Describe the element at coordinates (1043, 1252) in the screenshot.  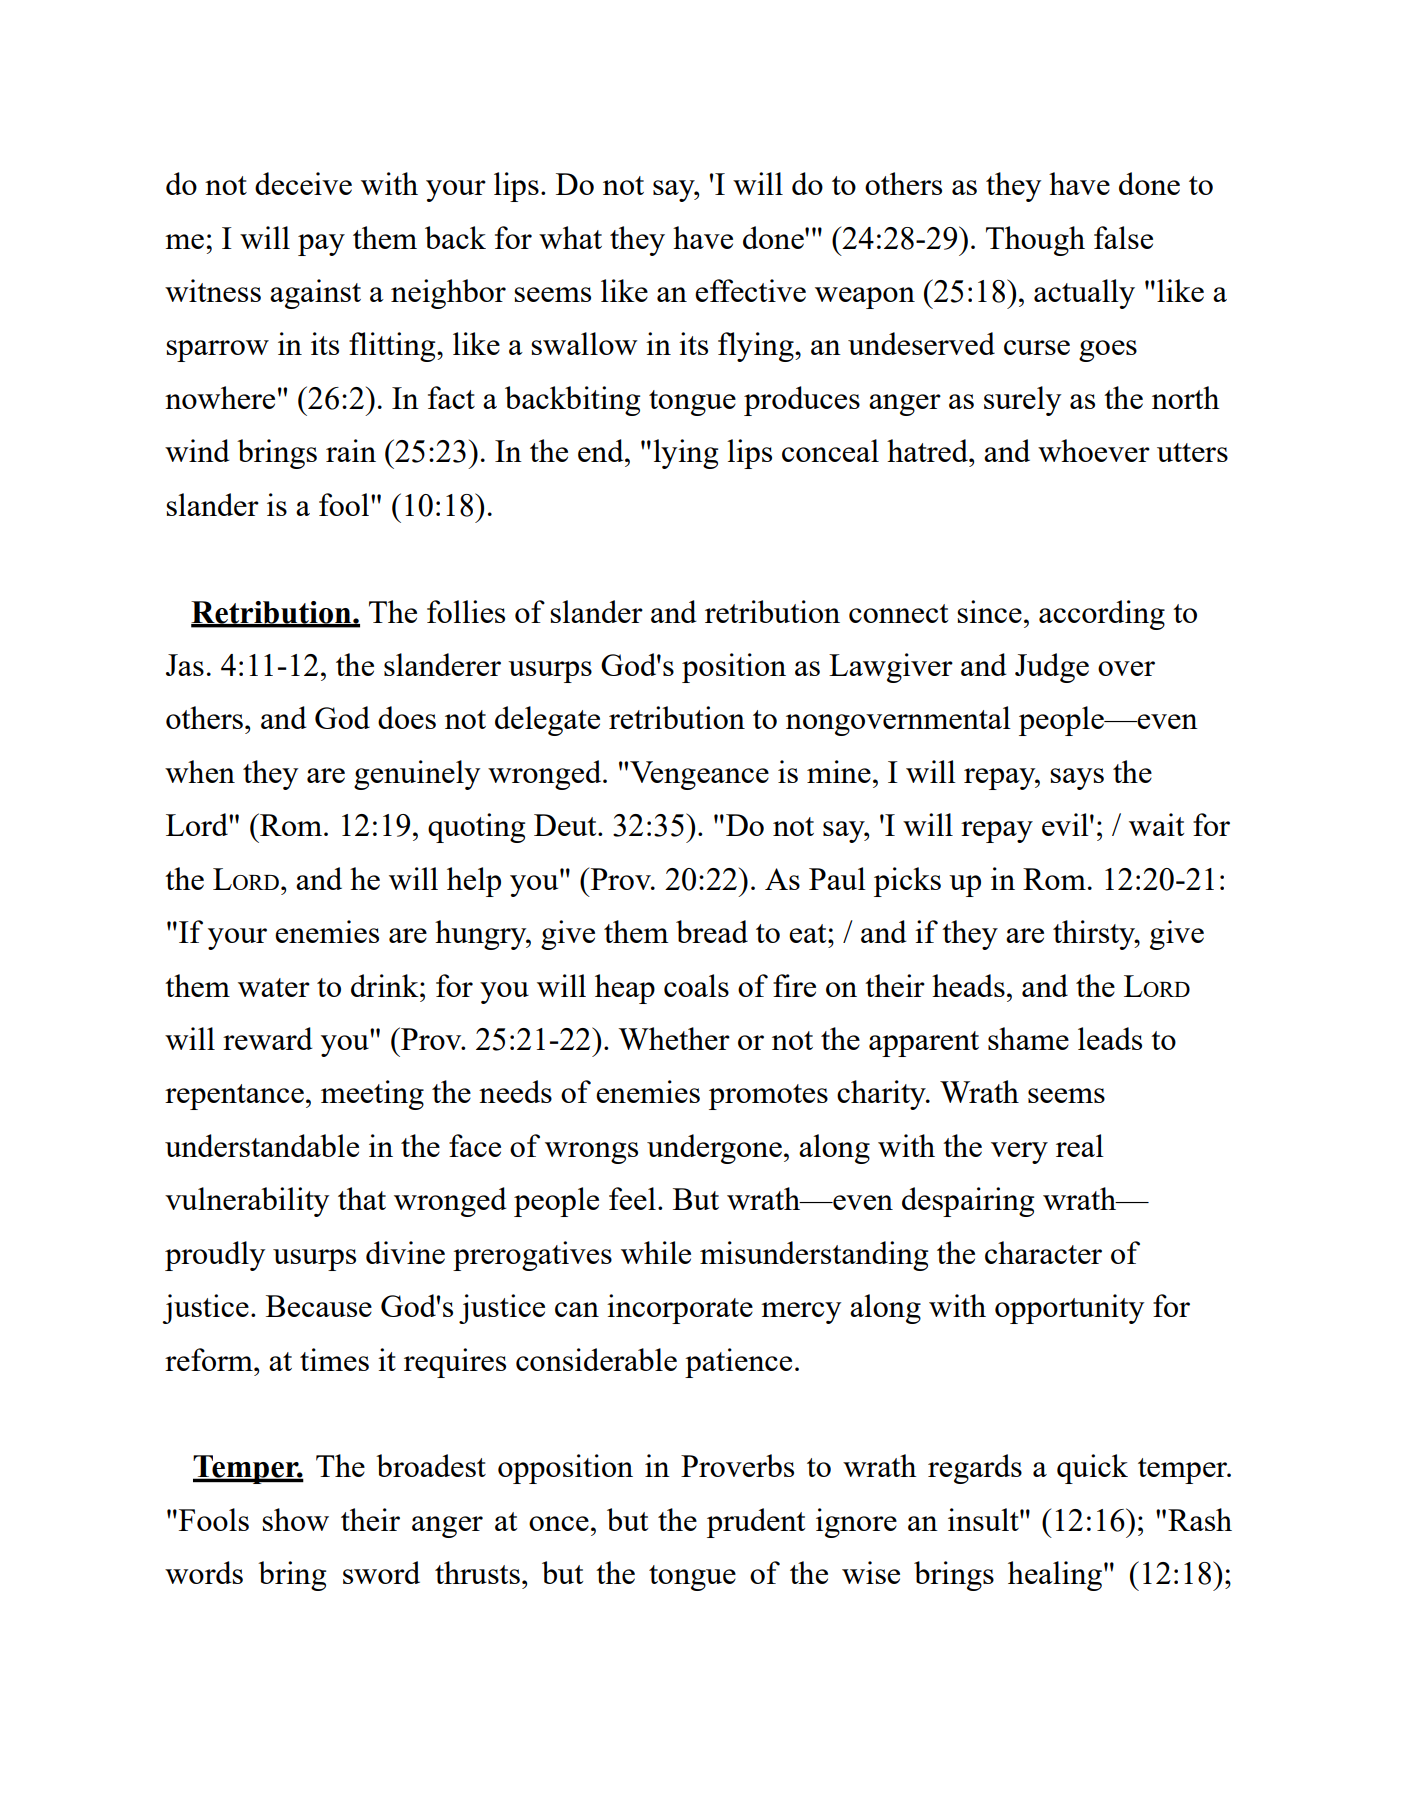
I see `character` at that location.
